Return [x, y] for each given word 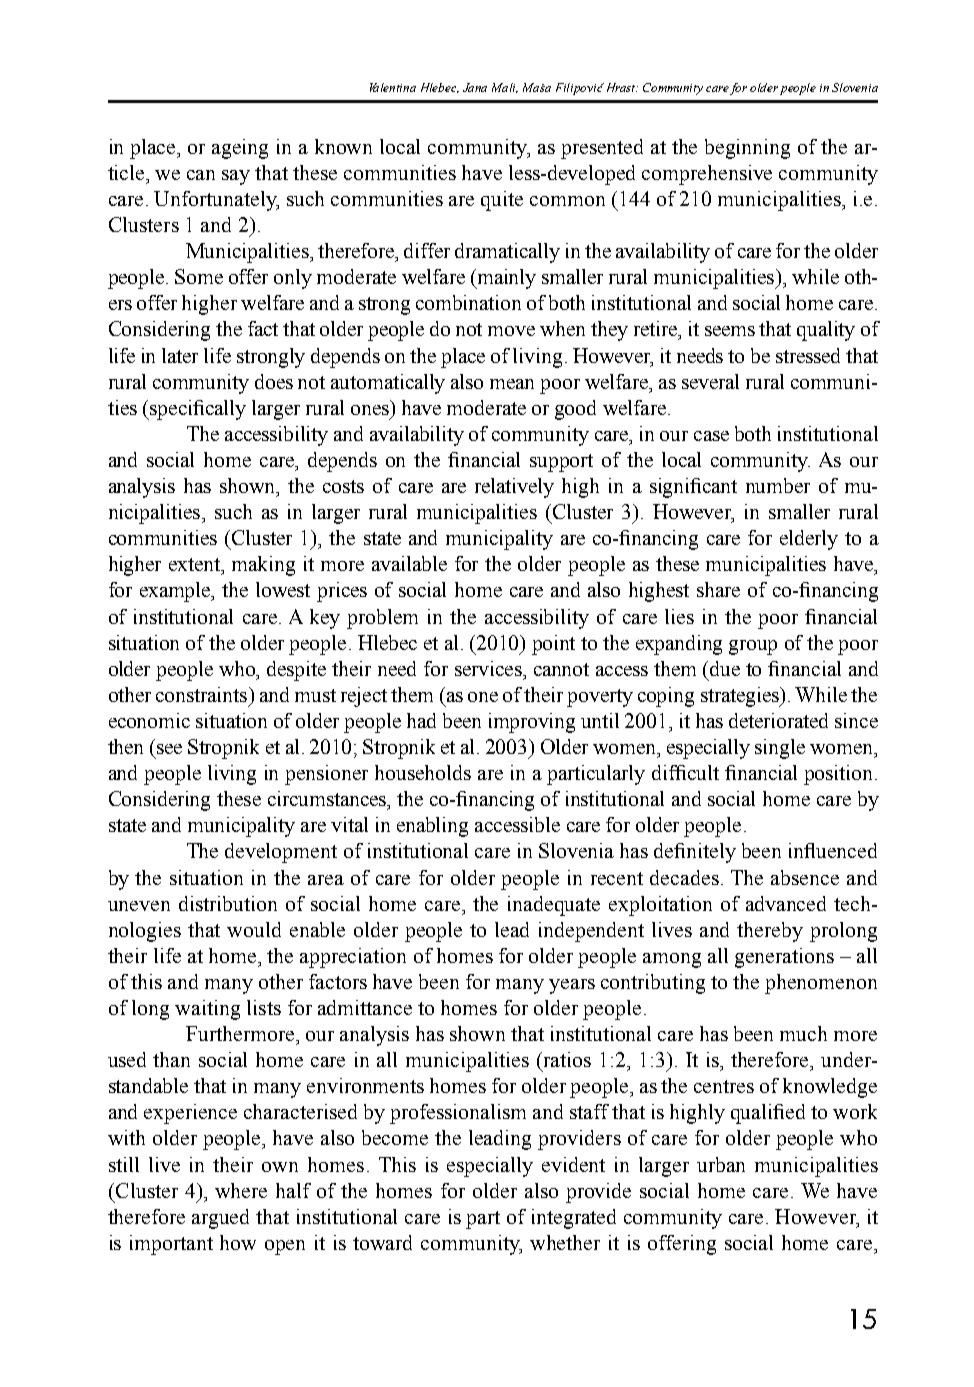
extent [196, 566]
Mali [505, 88]
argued [220, 1219]
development [281, 853]
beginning [747, 149]
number [778, 485]
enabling [432, 827]
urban [721, 1164]
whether [565, 1242]
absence [805, 877]
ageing [240, 149]
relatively [514, 488]
